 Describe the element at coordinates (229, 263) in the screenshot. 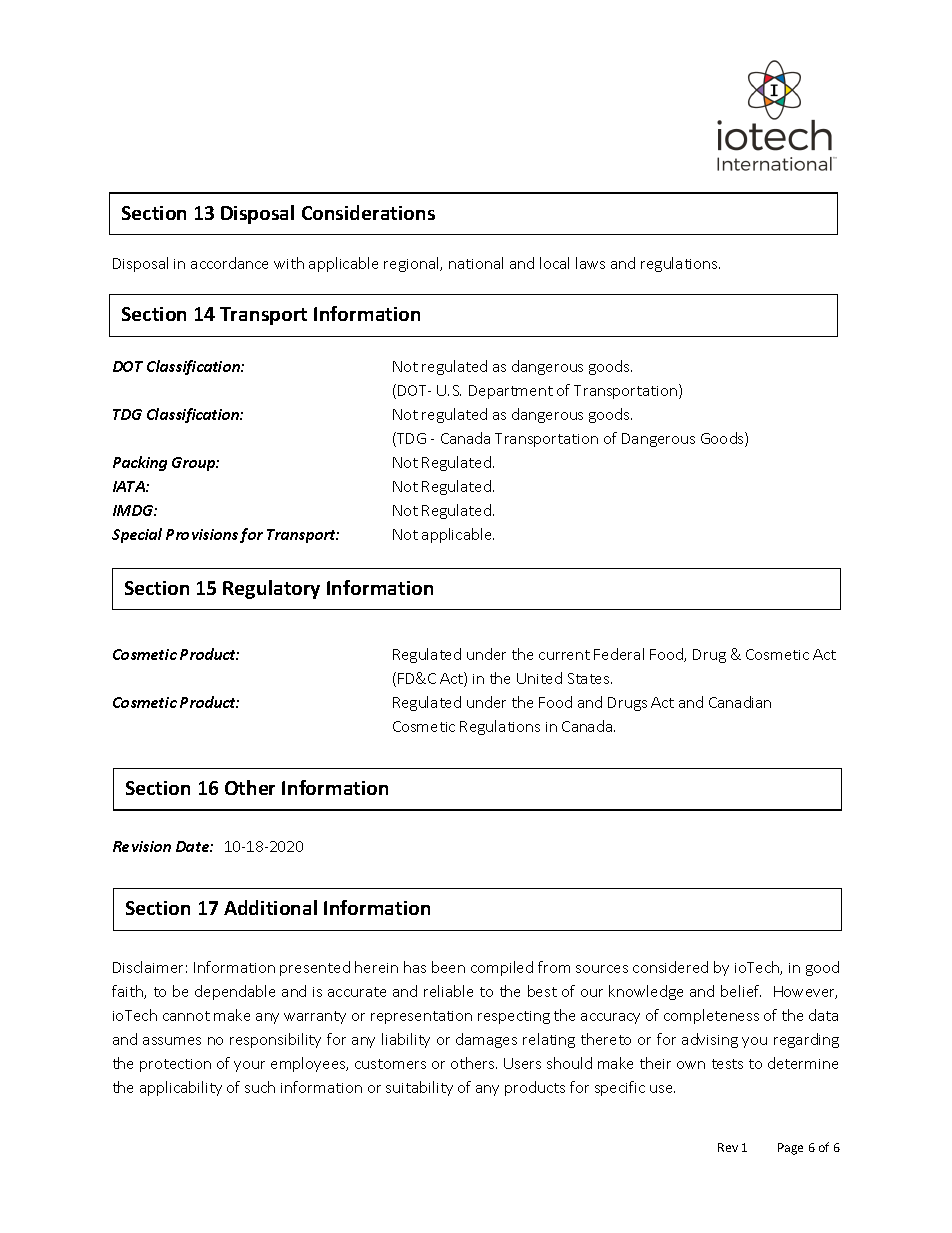

I see `accordance` at that location.
